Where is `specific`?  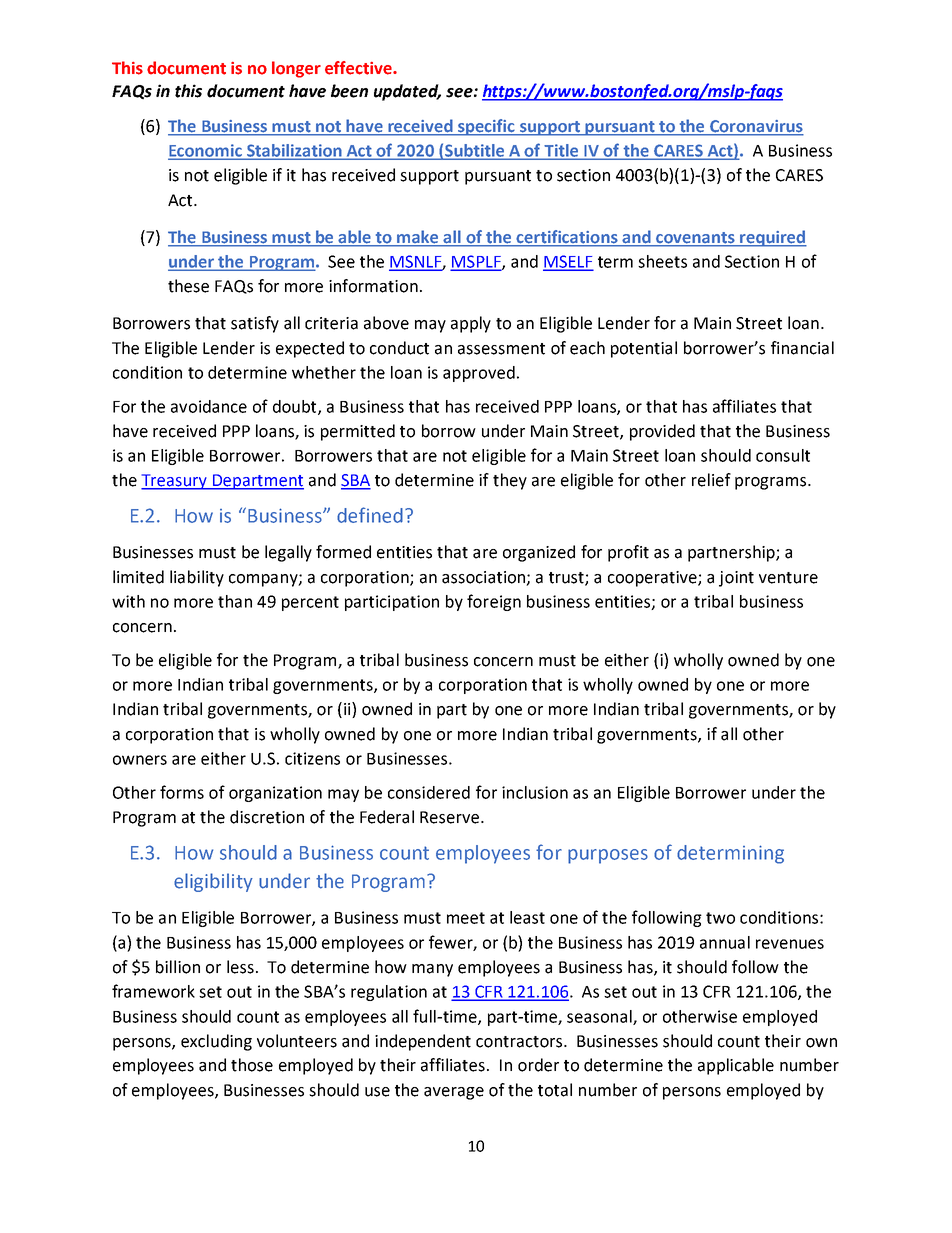 specific is located at coordinates (486, 127).
